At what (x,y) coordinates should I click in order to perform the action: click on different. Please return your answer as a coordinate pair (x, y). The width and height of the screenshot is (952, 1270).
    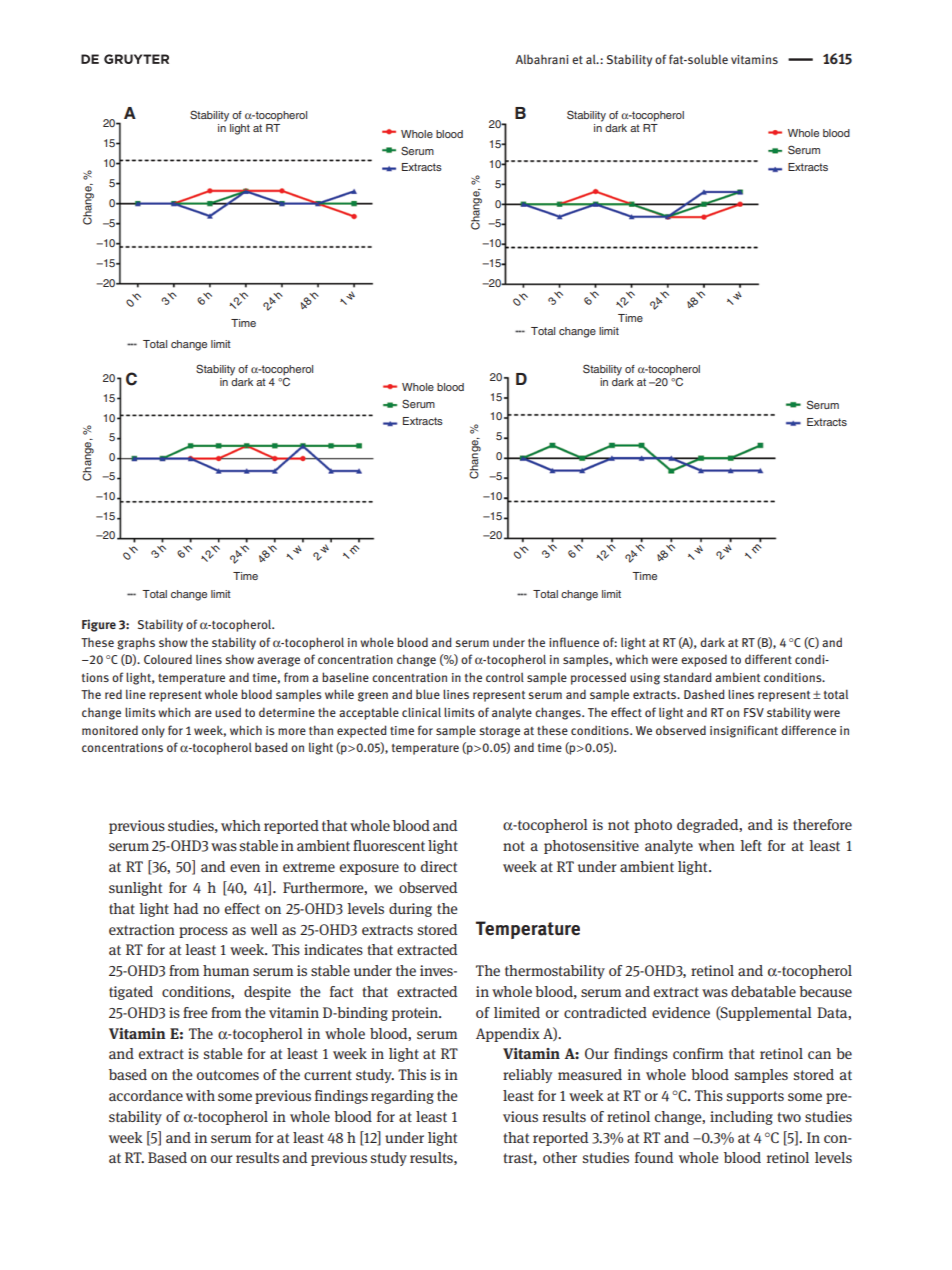
    Looking at the image, I should click on (768, 659).
